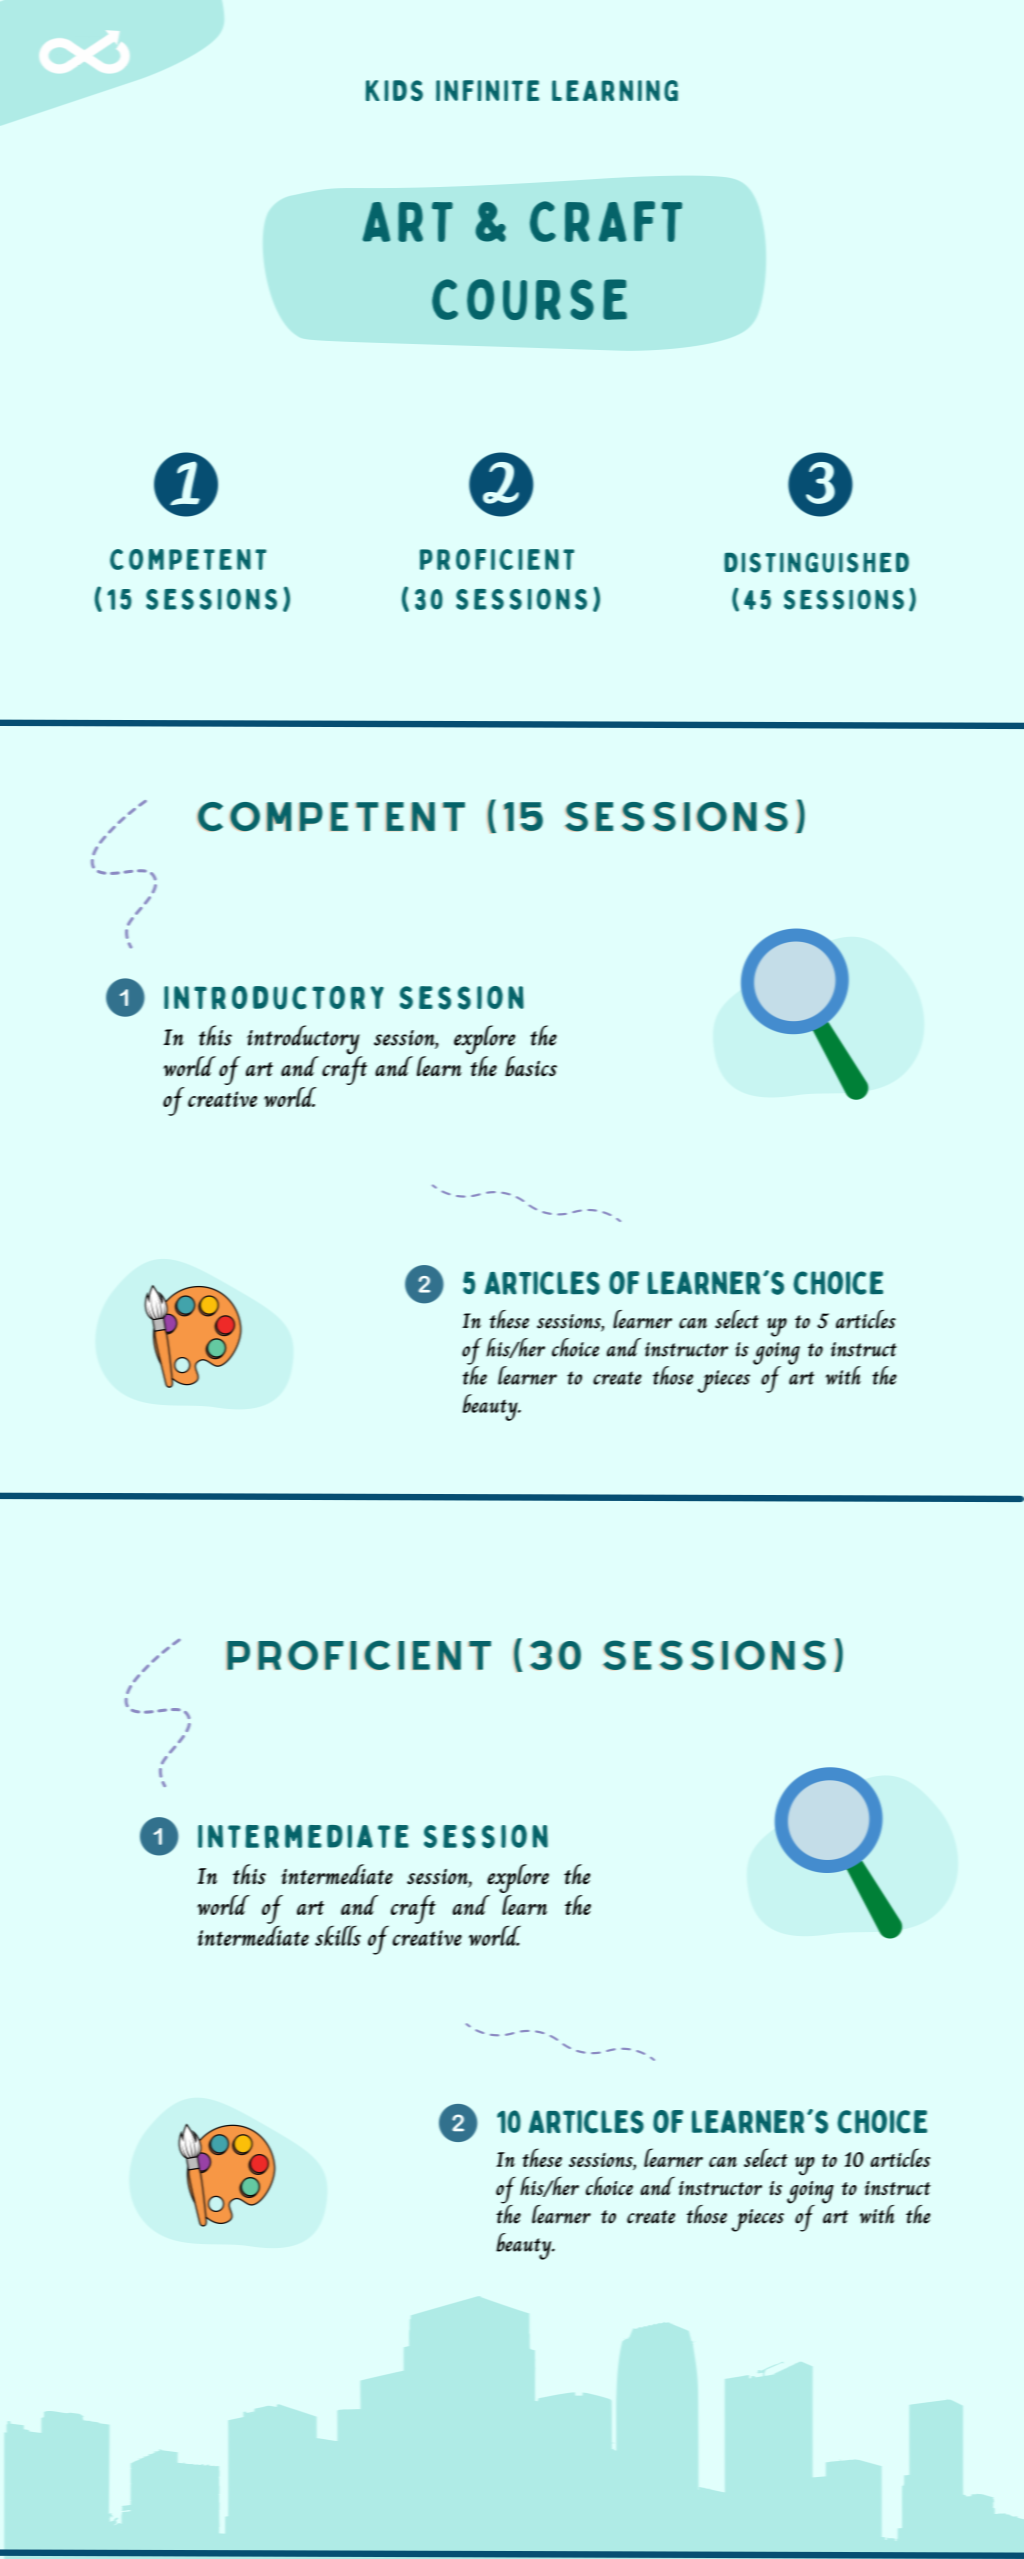  What do you see at coordinates (531, 1066) in the page?
I see `basics` at bounding box center [531, 1066].
